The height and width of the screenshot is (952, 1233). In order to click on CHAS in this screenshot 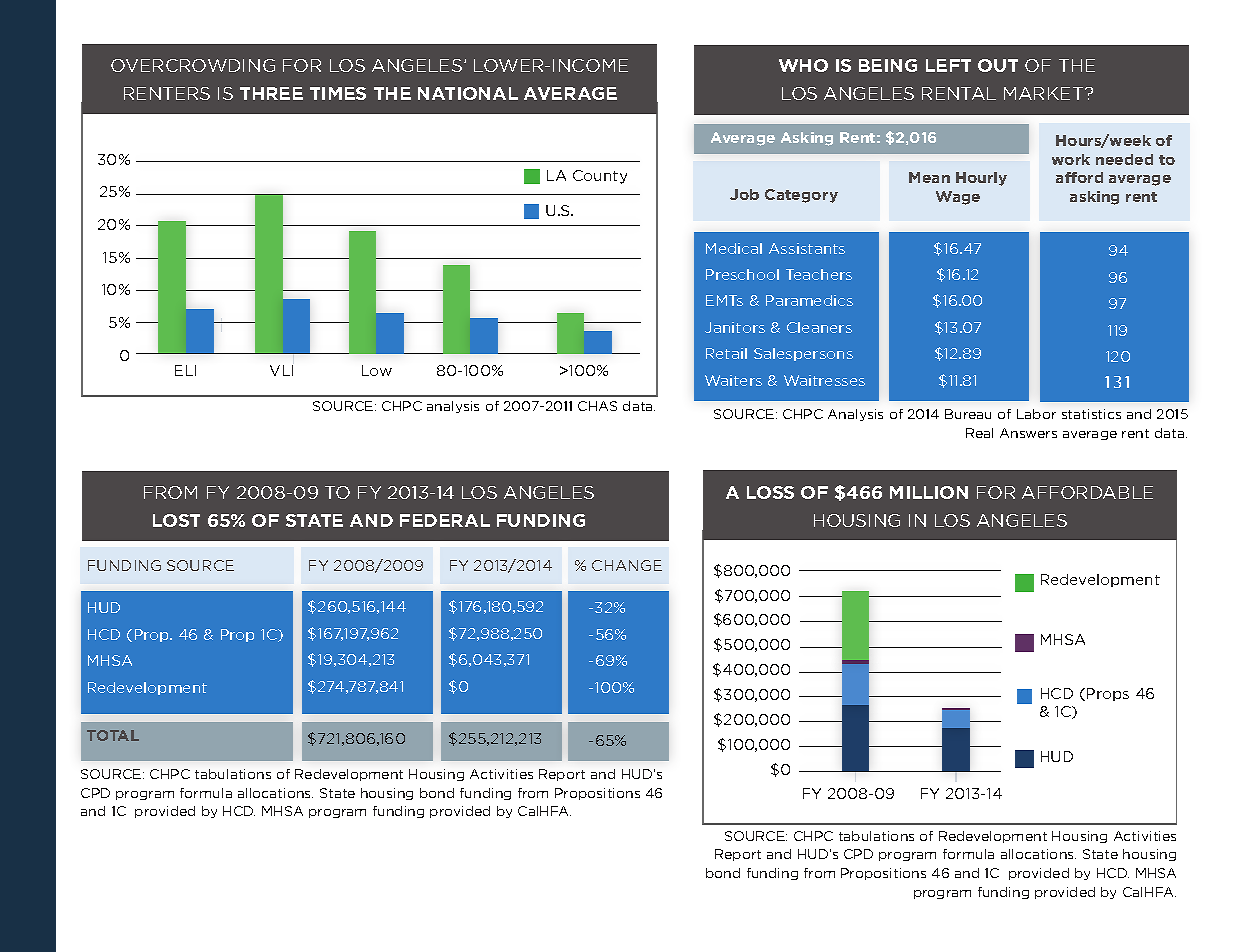, I will do `click(597, 406)`.
